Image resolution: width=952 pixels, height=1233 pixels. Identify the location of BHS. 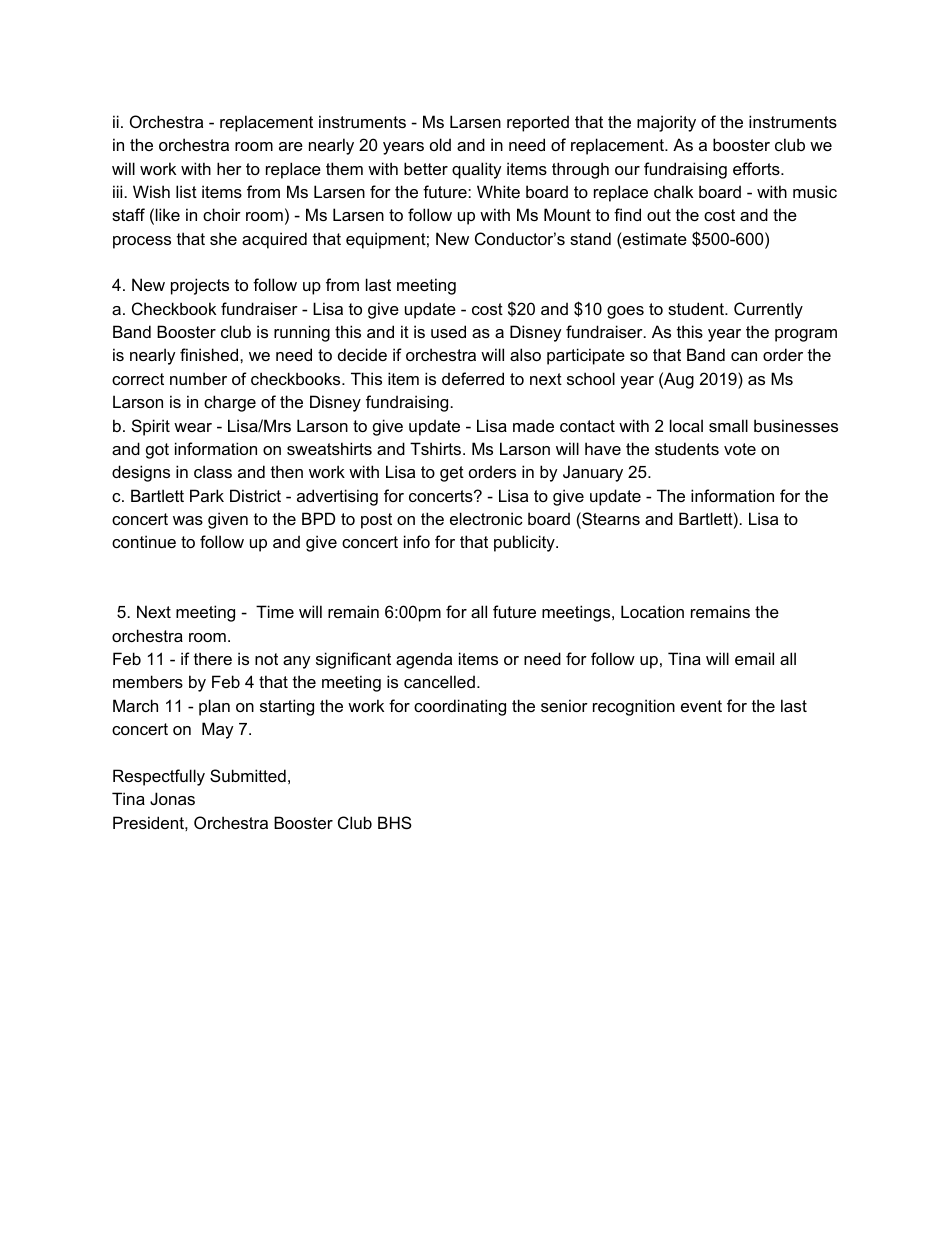
(395, 822).
